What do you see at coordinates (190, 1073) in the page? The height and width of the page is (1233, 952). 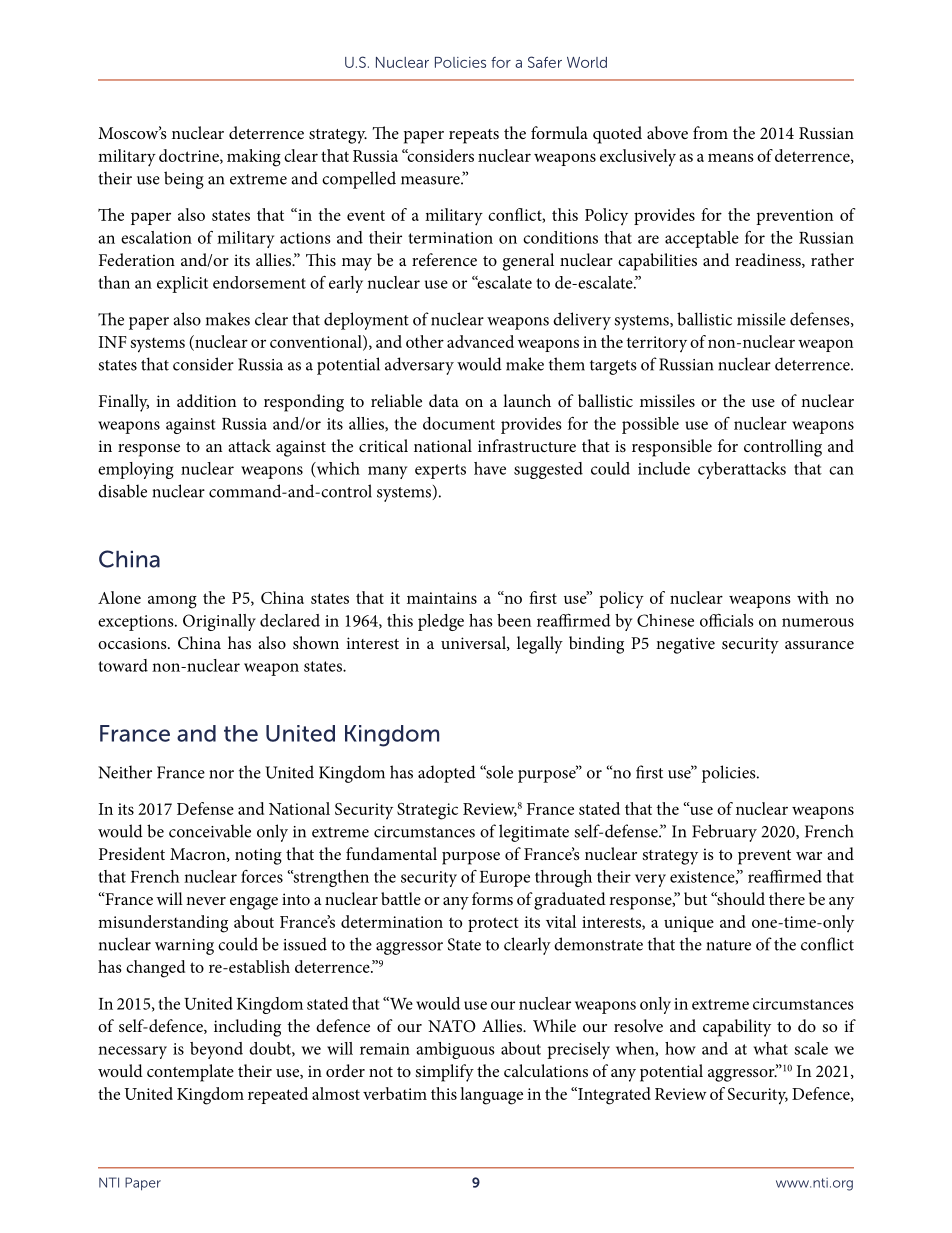 I see `contemplate` at bounding box center [190, 1073].
